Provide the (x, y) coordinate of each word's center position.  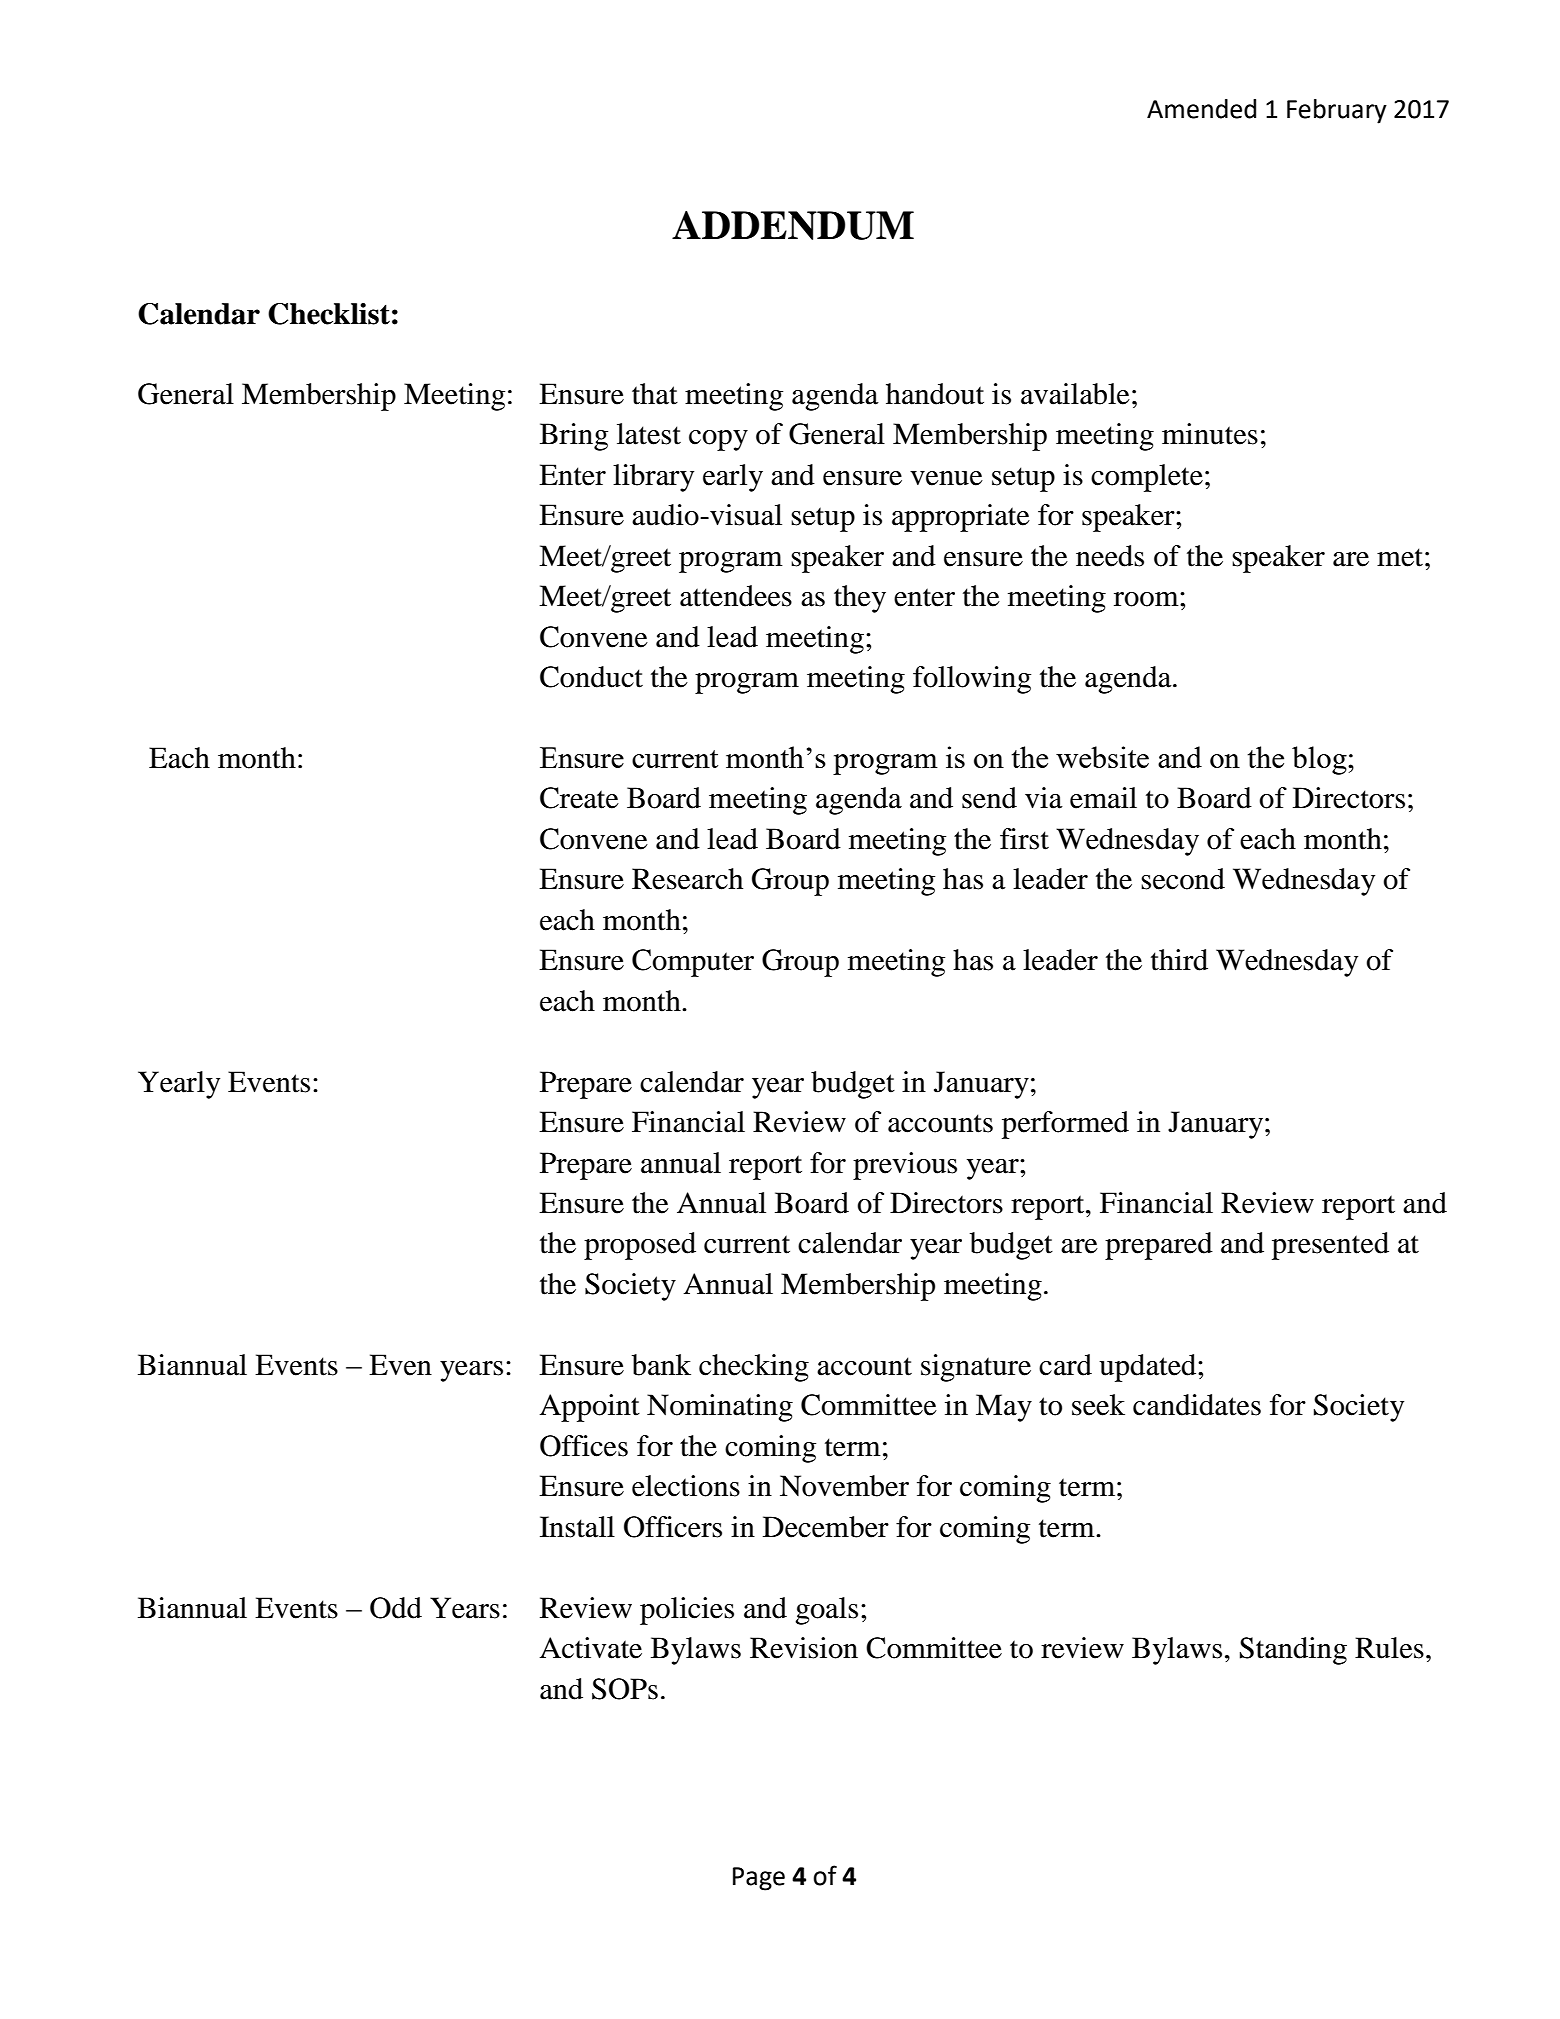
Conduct (591, 677)
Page (759, 1879)
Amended (1201, 109)
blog (1320, 760)
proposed (640, 1246)
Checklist (329, 314)
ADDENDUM (793, 225)
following (972, 680)
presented (1330, 1246)
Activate (590, 1648)
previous (905, 1166)
